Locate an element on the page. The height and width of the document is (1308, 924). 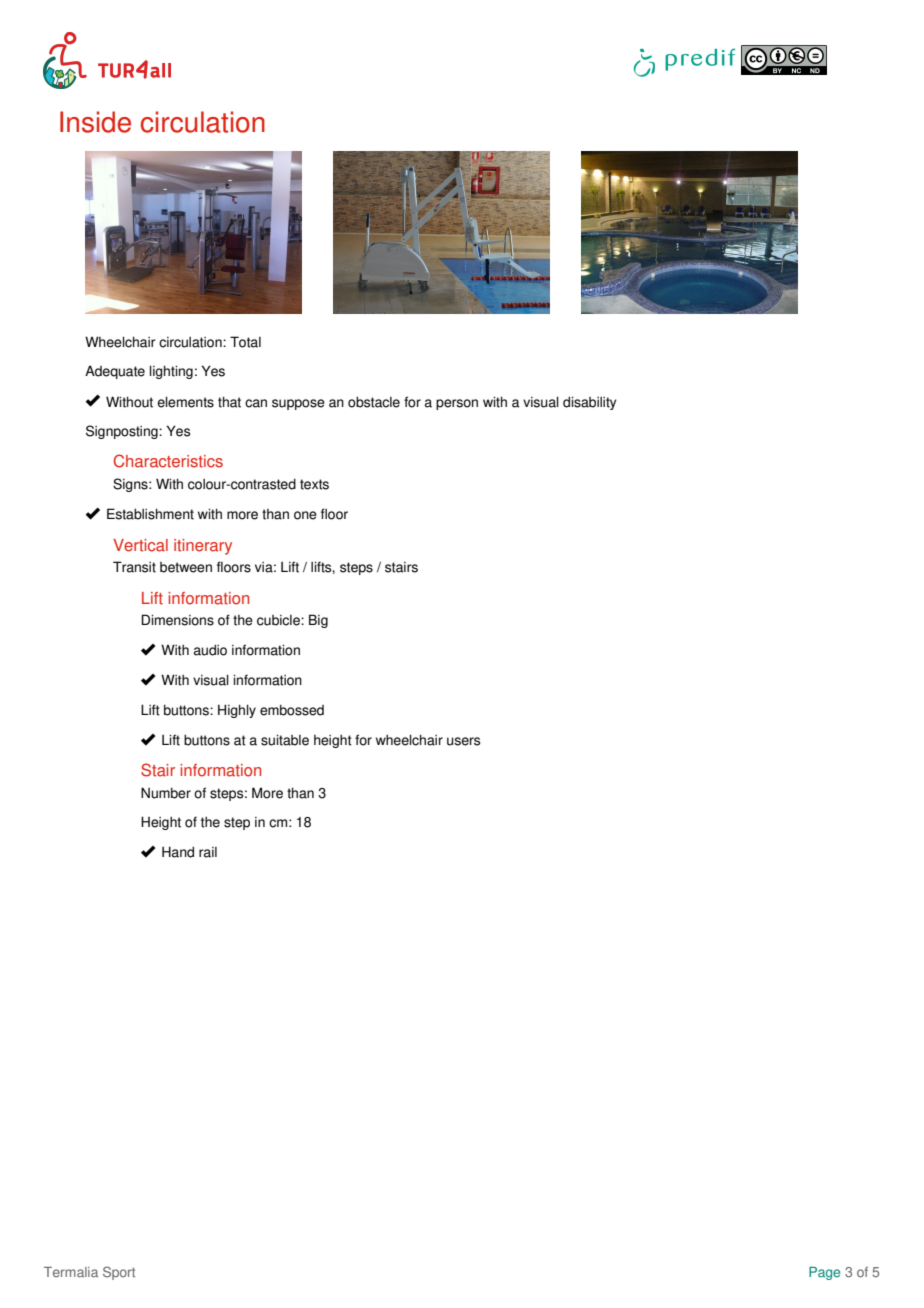
Page is located at coordinates (824, 1273).
